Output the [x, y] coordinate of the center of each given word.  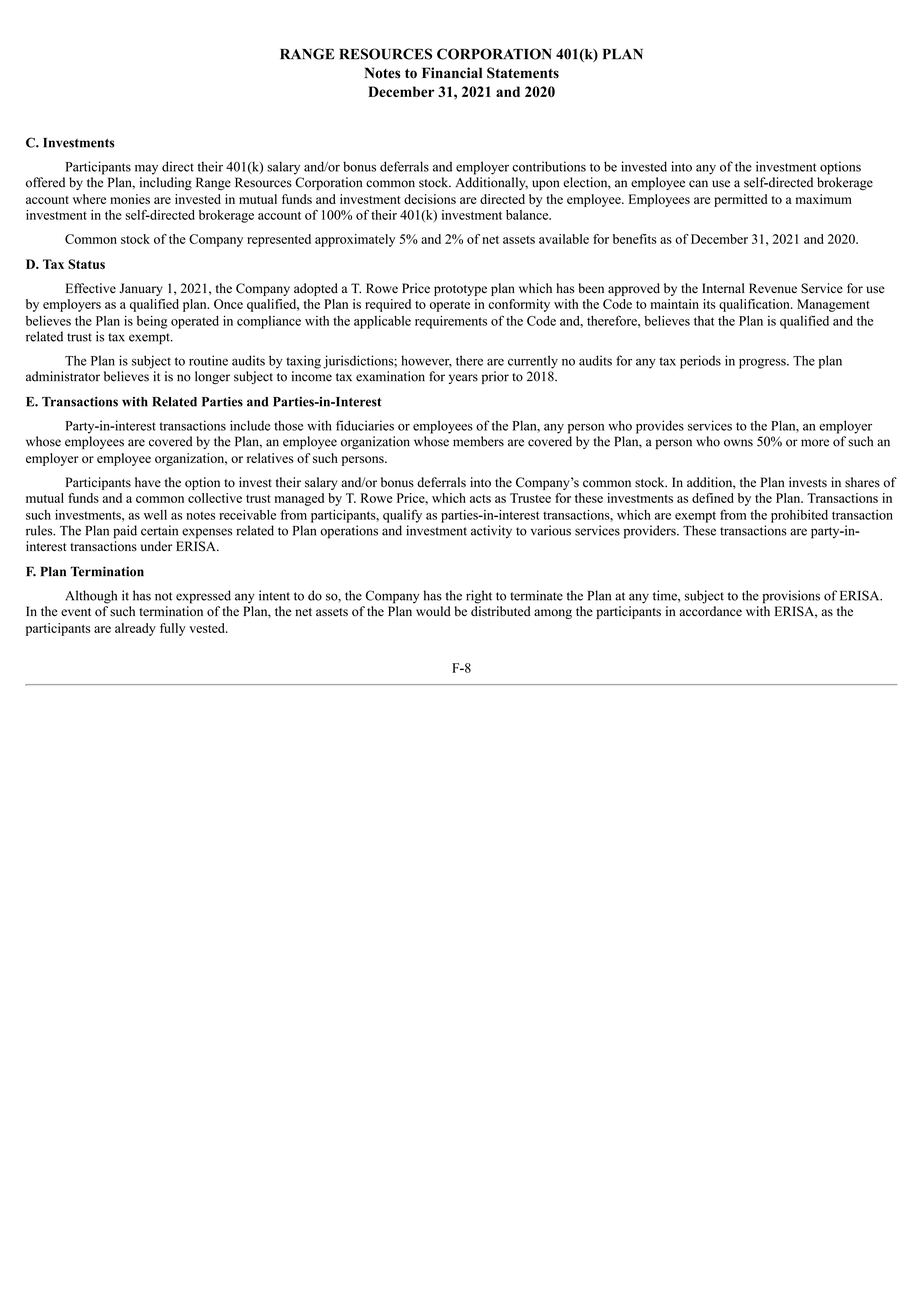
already [135, 629]
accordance [710, 611]
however [426, 361]
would [433, 611]
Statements [523, 73]
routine [208, 360]
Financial [452, 73]
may [146, 169]
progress [763, 363]
